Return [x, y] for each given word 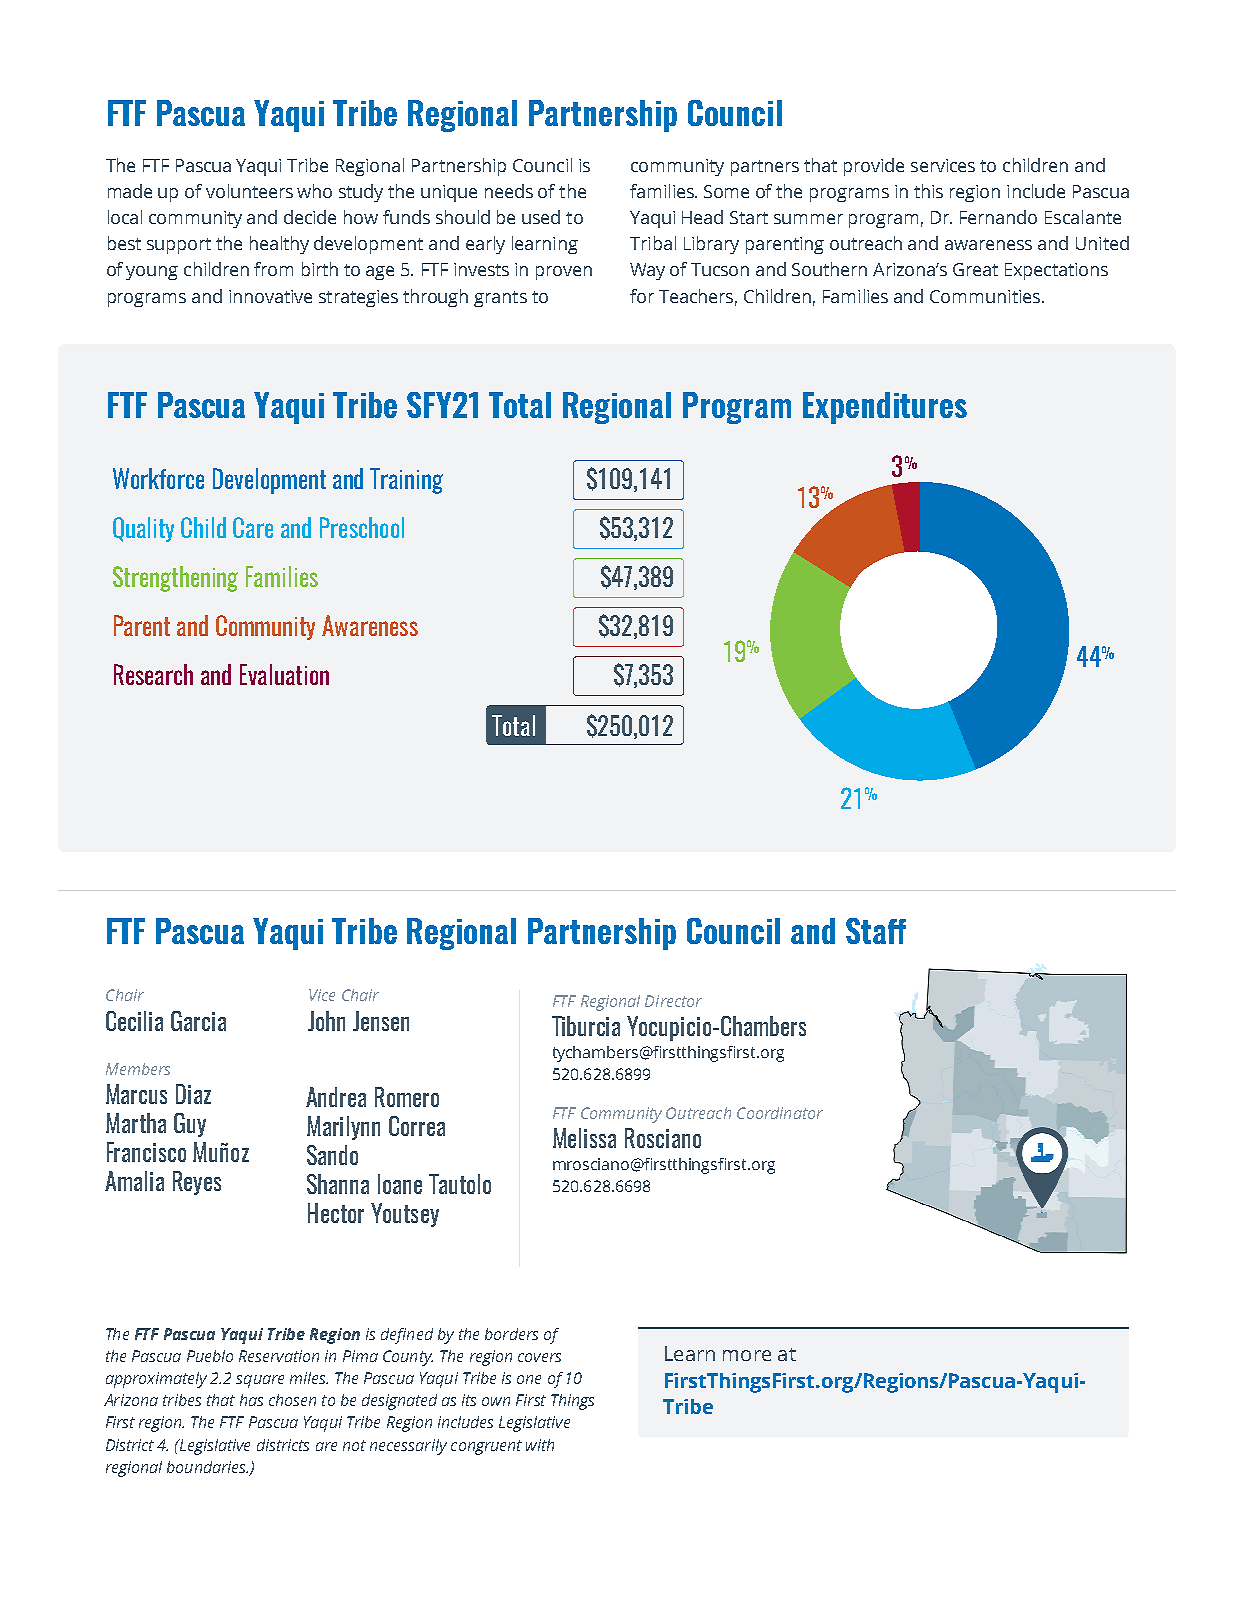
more [747, 1355]
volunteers [249, 191]
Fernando [998, 217]
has [251, 1400]
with [540, 1445]
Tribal [653, 243]
